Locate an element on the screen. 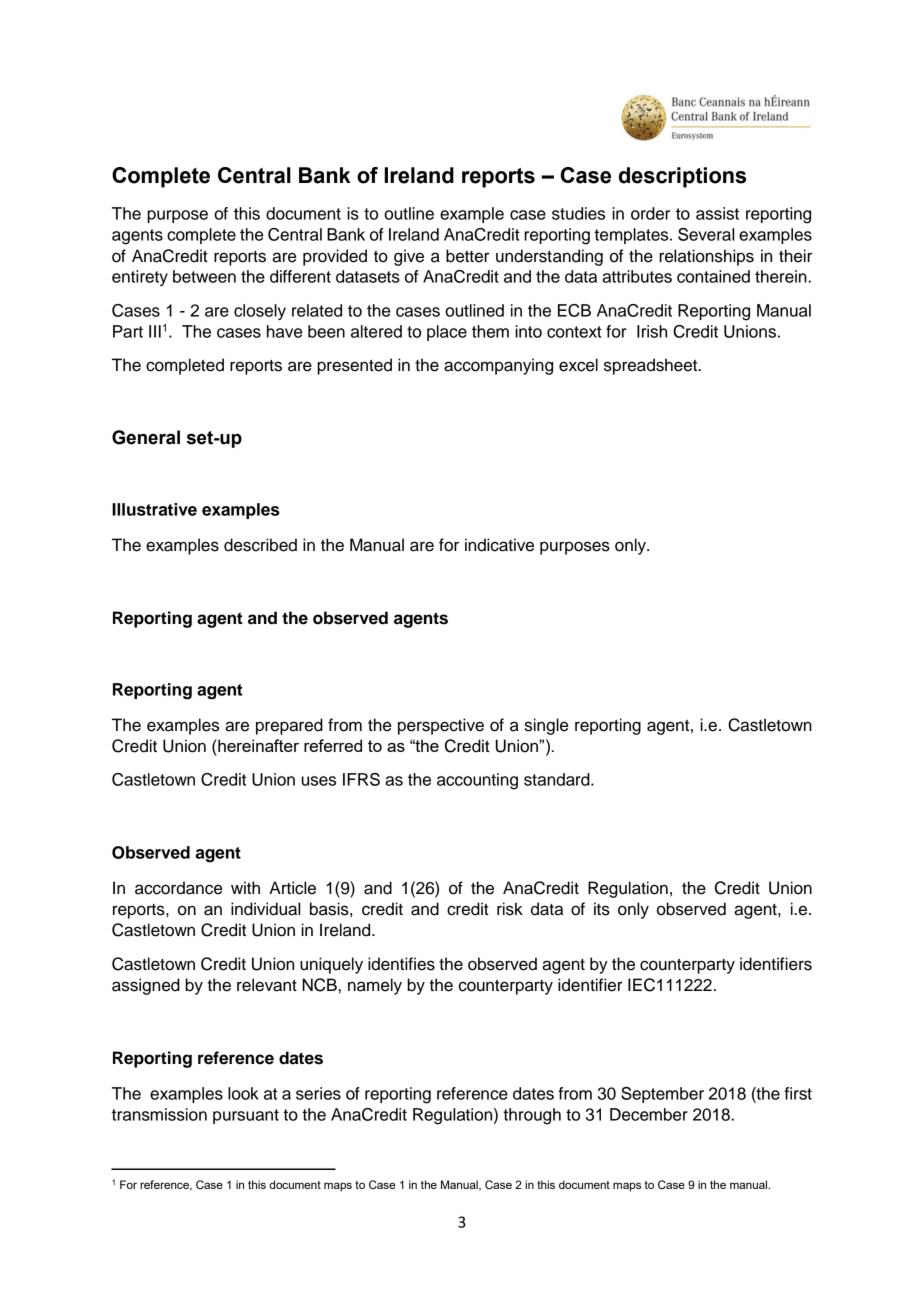 This screenshot has height=1308, width=924. look is located at coordinates (243, 1093).
